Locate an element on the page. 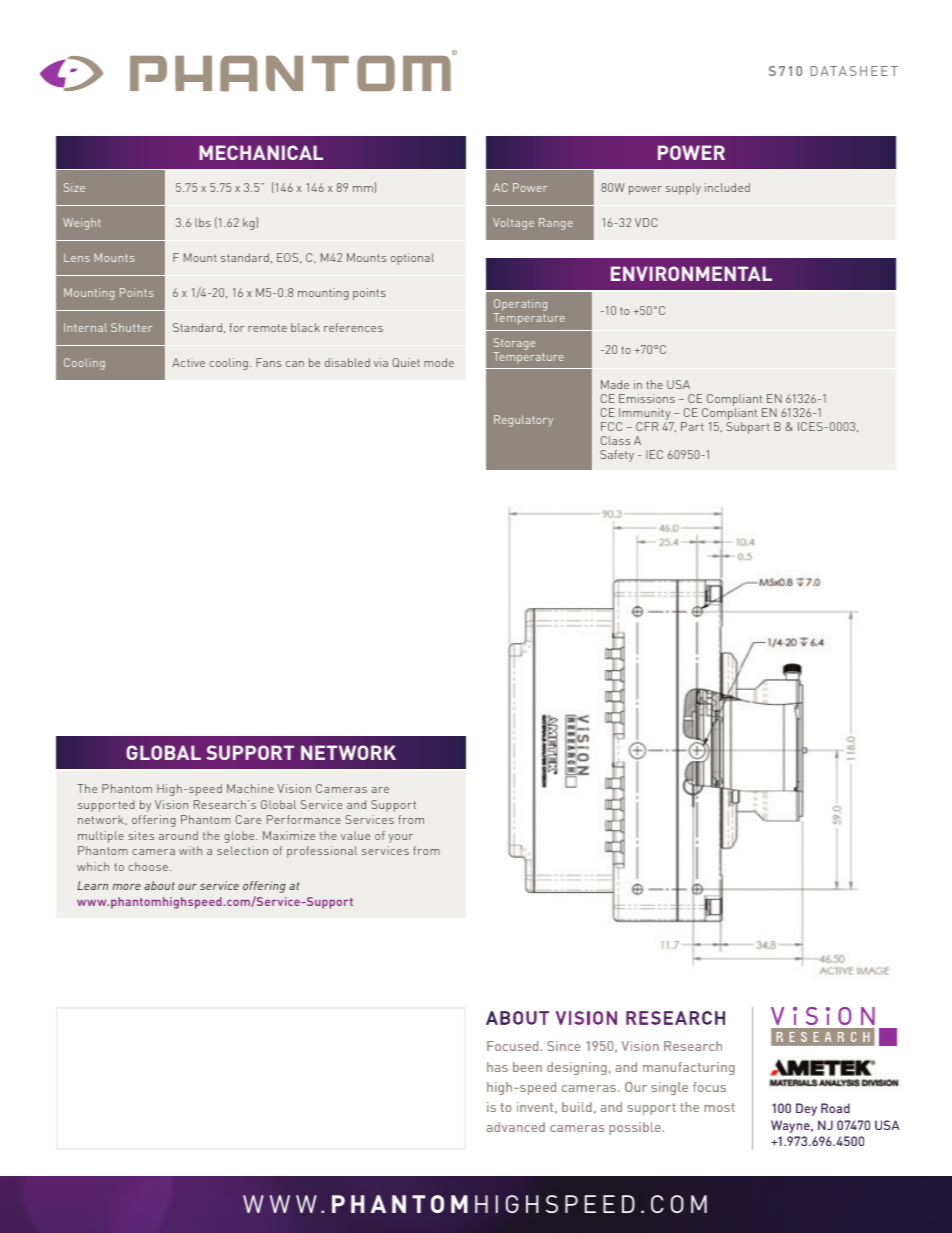 This image has height=1233, width=952. supply is located at coordinates (683, 189).
